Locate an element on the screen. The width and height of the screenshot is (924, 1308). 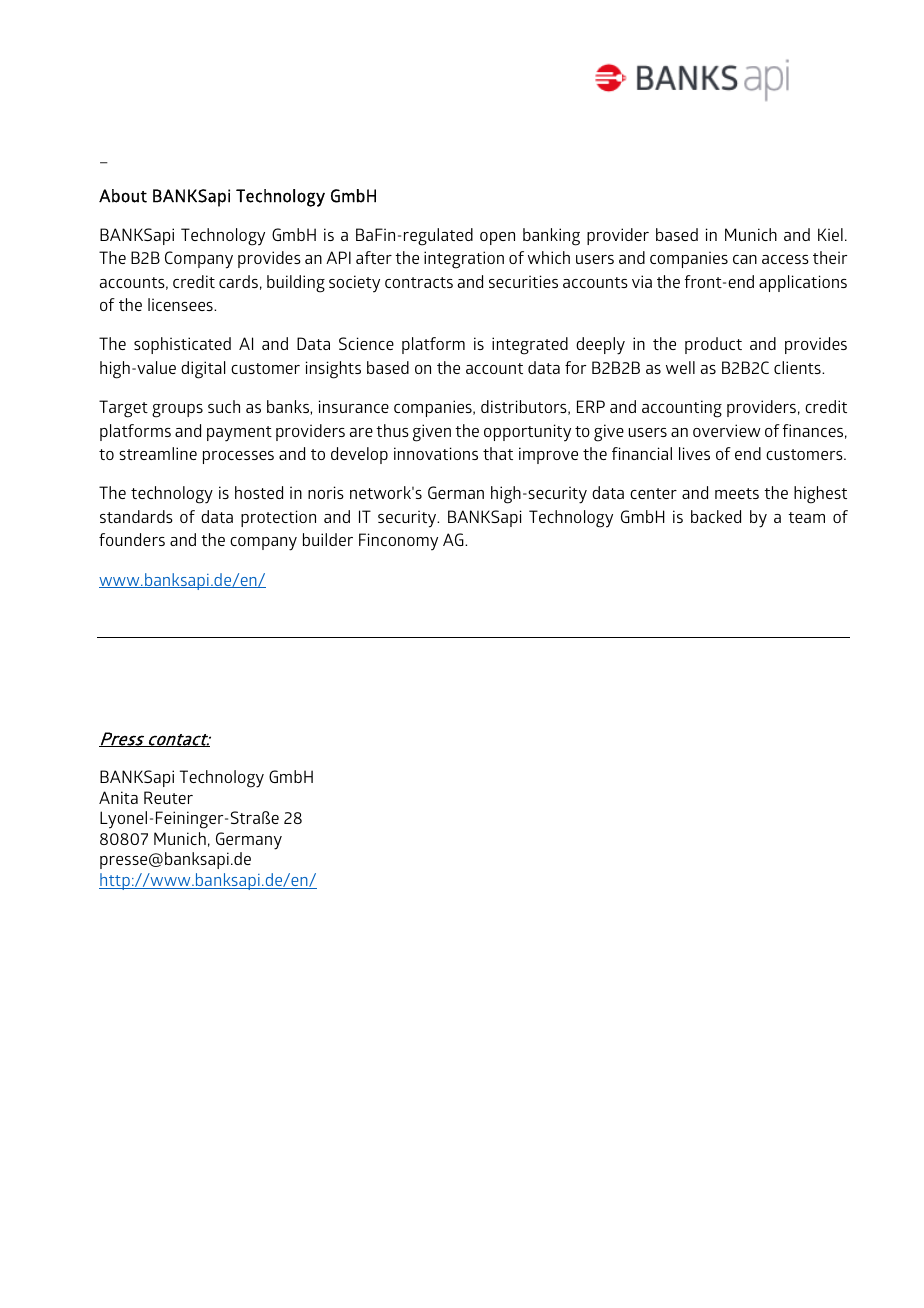
About is located at coordinates (123, 196).
